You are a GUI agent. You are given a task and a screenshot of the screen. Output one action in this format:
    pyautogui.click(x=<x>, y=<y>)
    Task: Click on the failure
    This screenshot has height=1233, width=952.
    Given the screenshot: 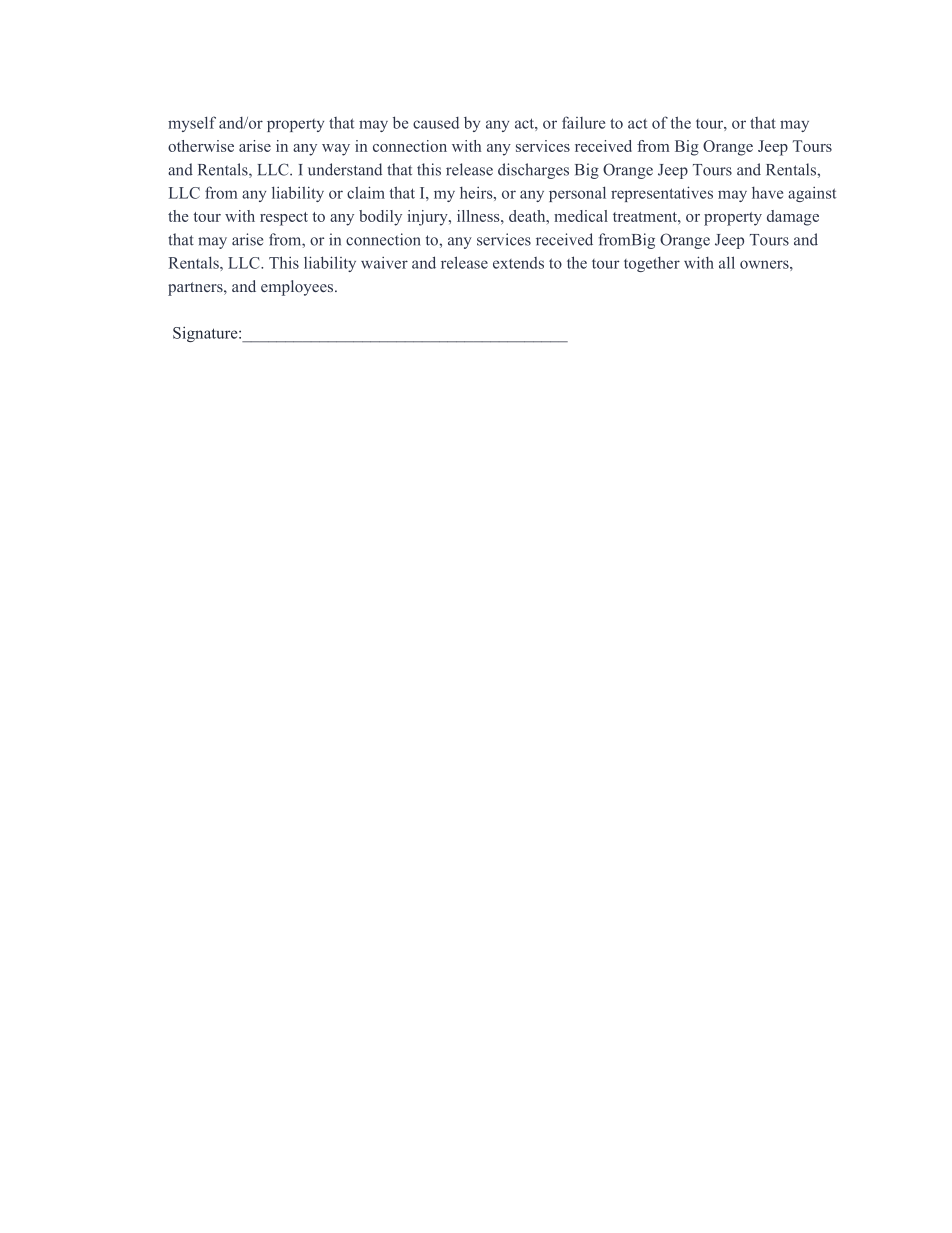 What is the action you would take?
    pyautogui.click(x=583, y=122)
